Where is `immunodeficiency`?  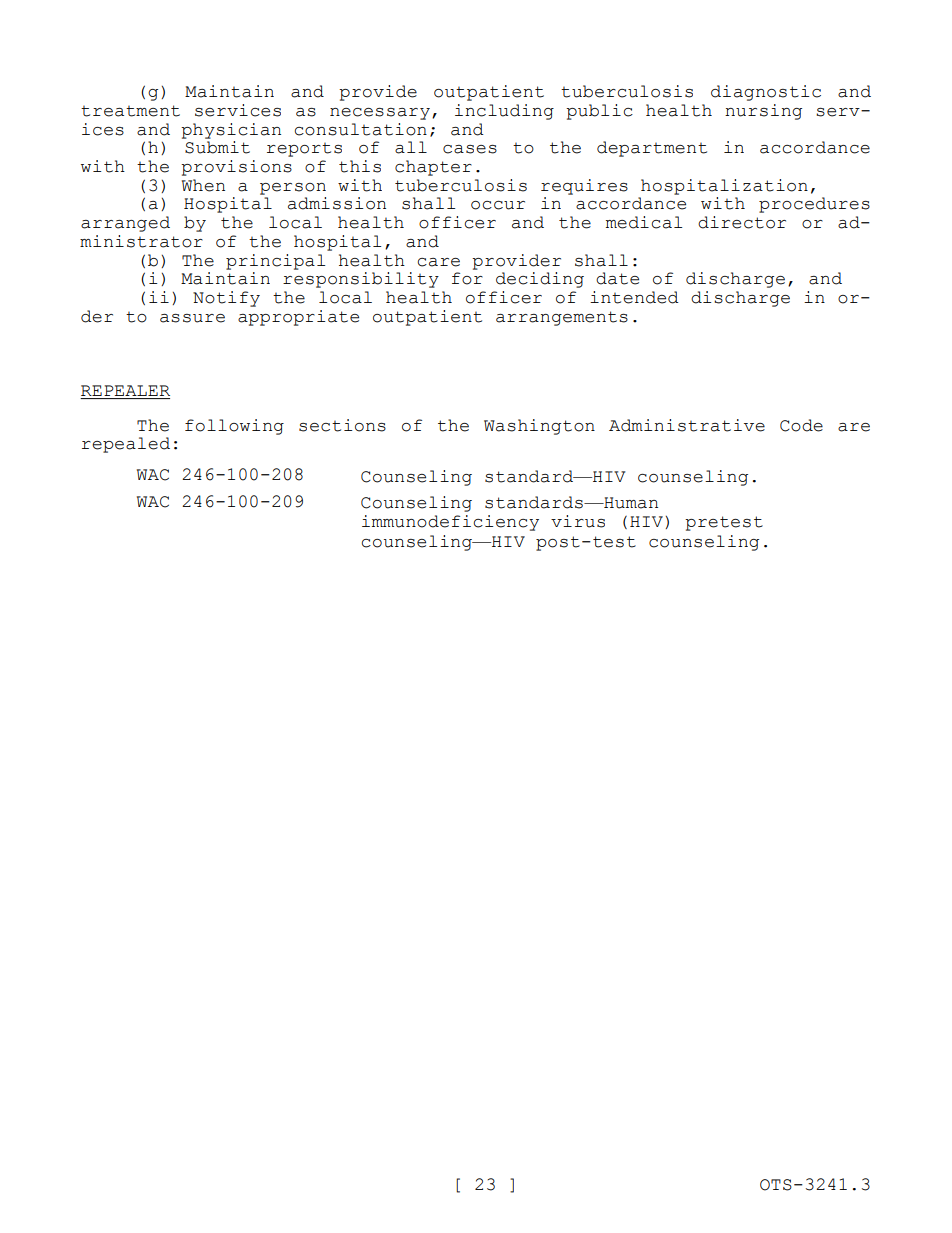
immunodeficiency is located at coordinates (450, 523).
